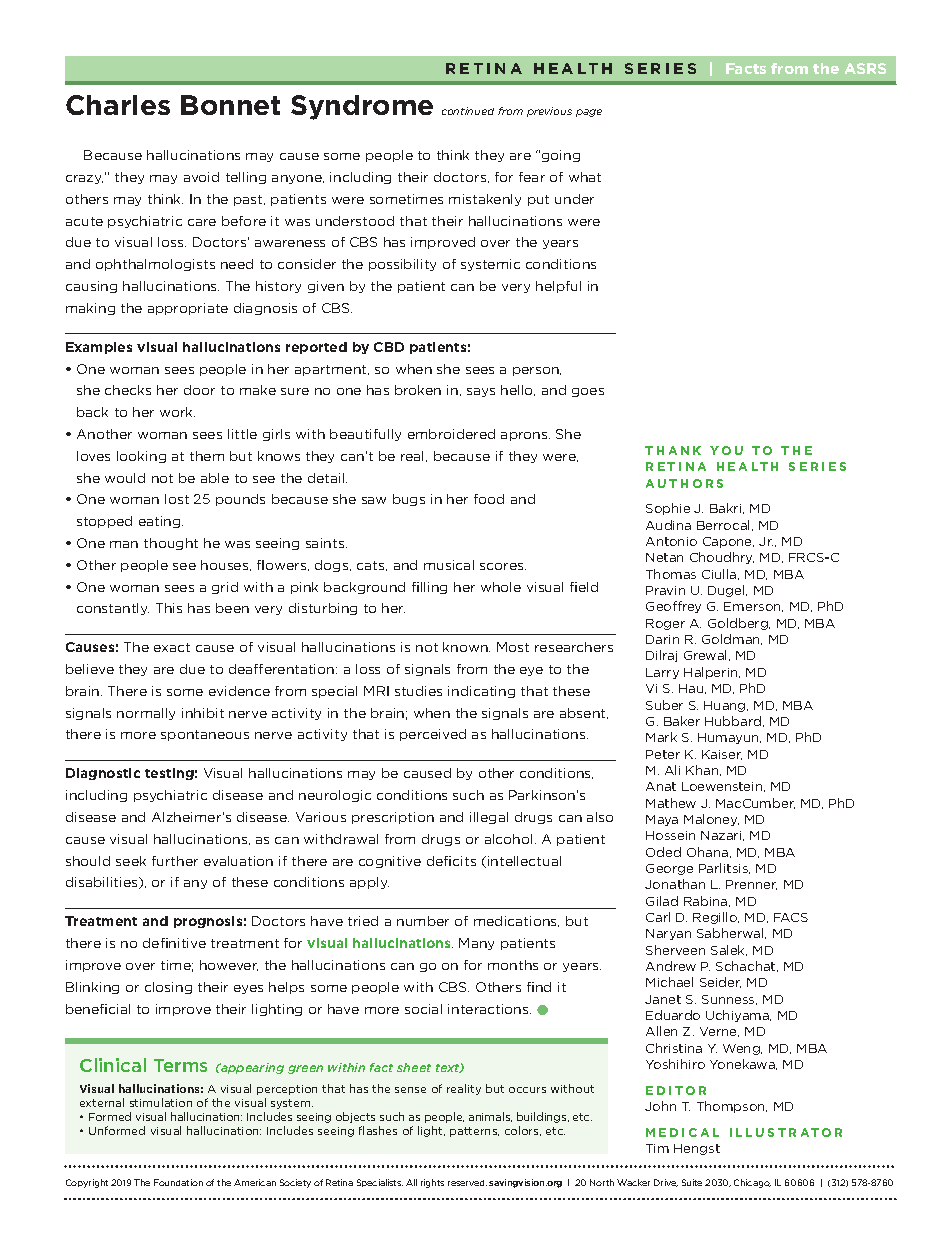  Describe the element at coordinates (175, 861) in the screenshot. I see `further` at that location.
